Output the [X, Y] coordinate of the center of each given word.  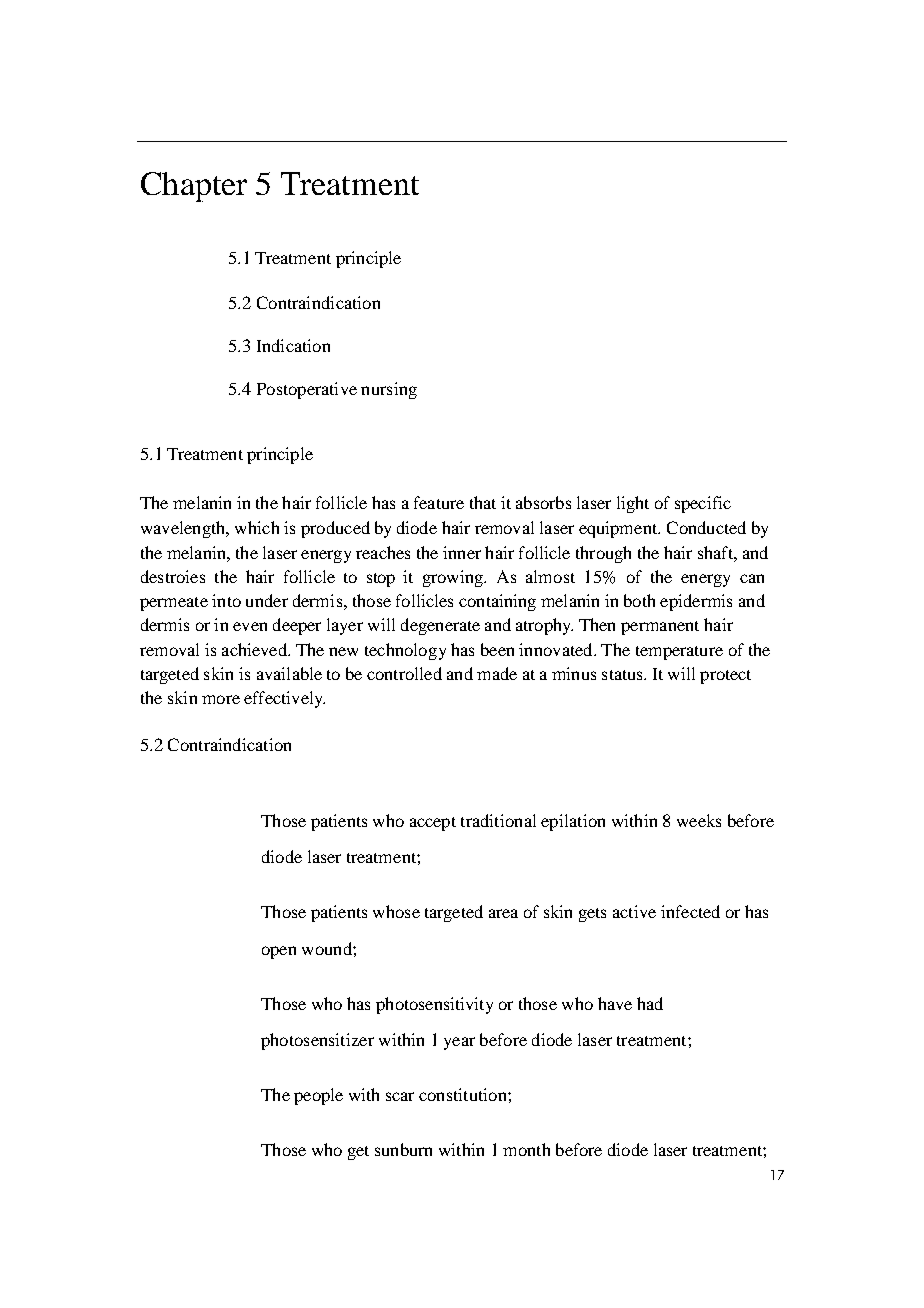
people [318, 1096]
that [483, 502]
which [257, 527]
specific [703, 504]
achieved [255, 649]
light [633, 504]
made [497, 673]
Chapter [194, 187]
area [503, 913]
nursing [389, 390]
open [279, 952]
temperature [679, 653]
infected [690, 911]
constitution [464, 1094]
